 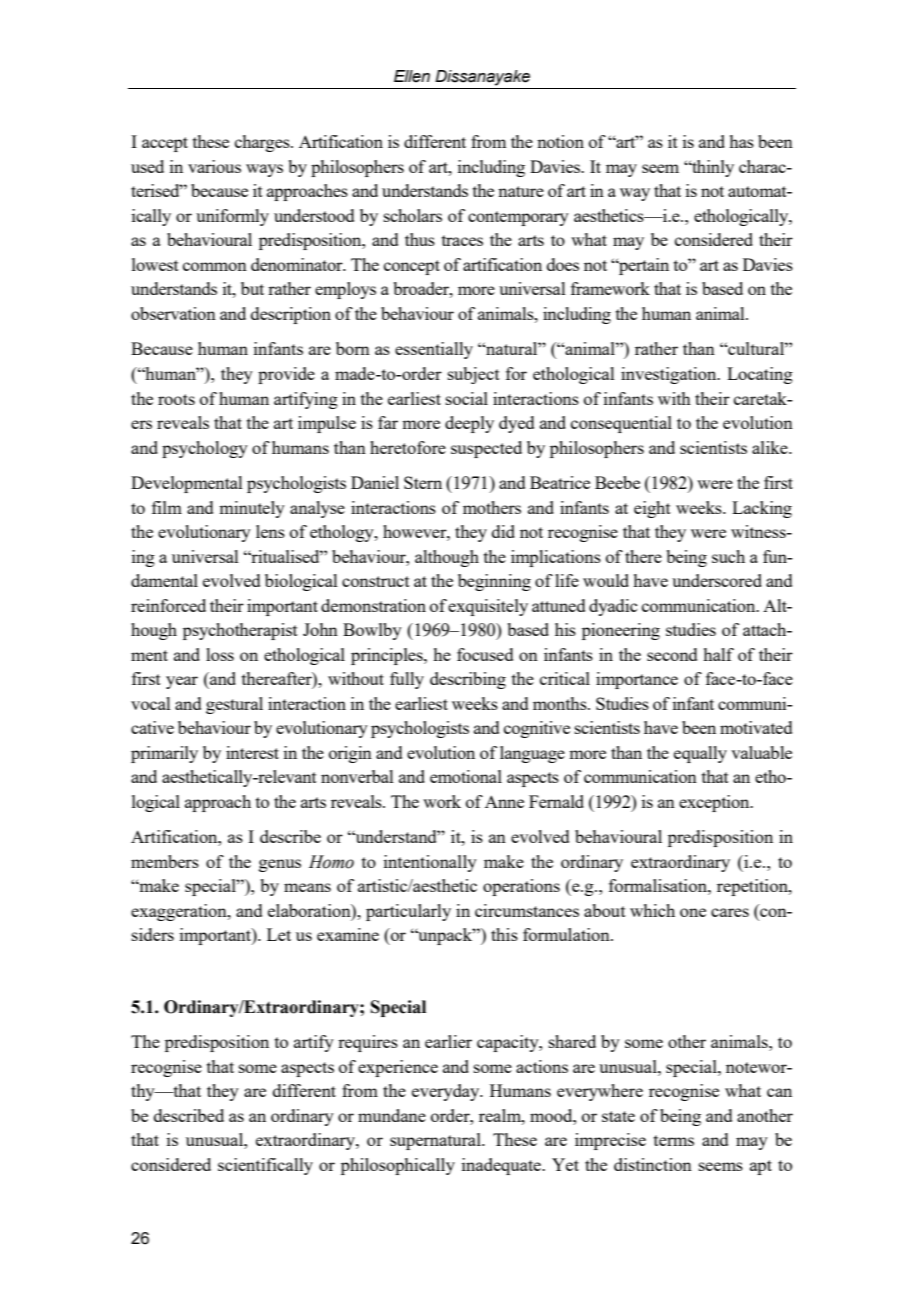 I want to click on mundane, so click(x=392, y=1115).
